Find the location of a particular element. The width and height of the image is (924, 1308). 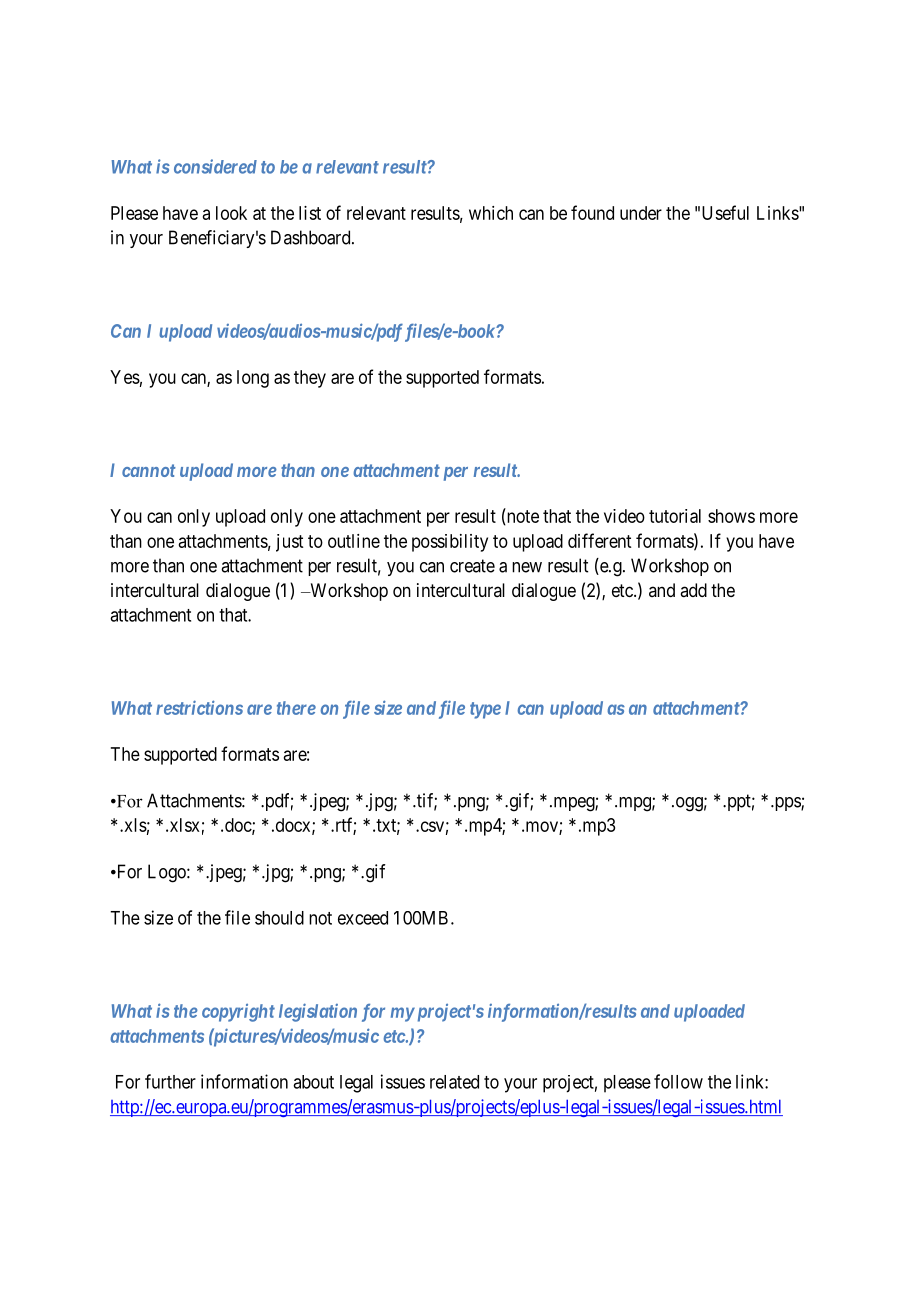

type is located at coordinates (485, 710).
